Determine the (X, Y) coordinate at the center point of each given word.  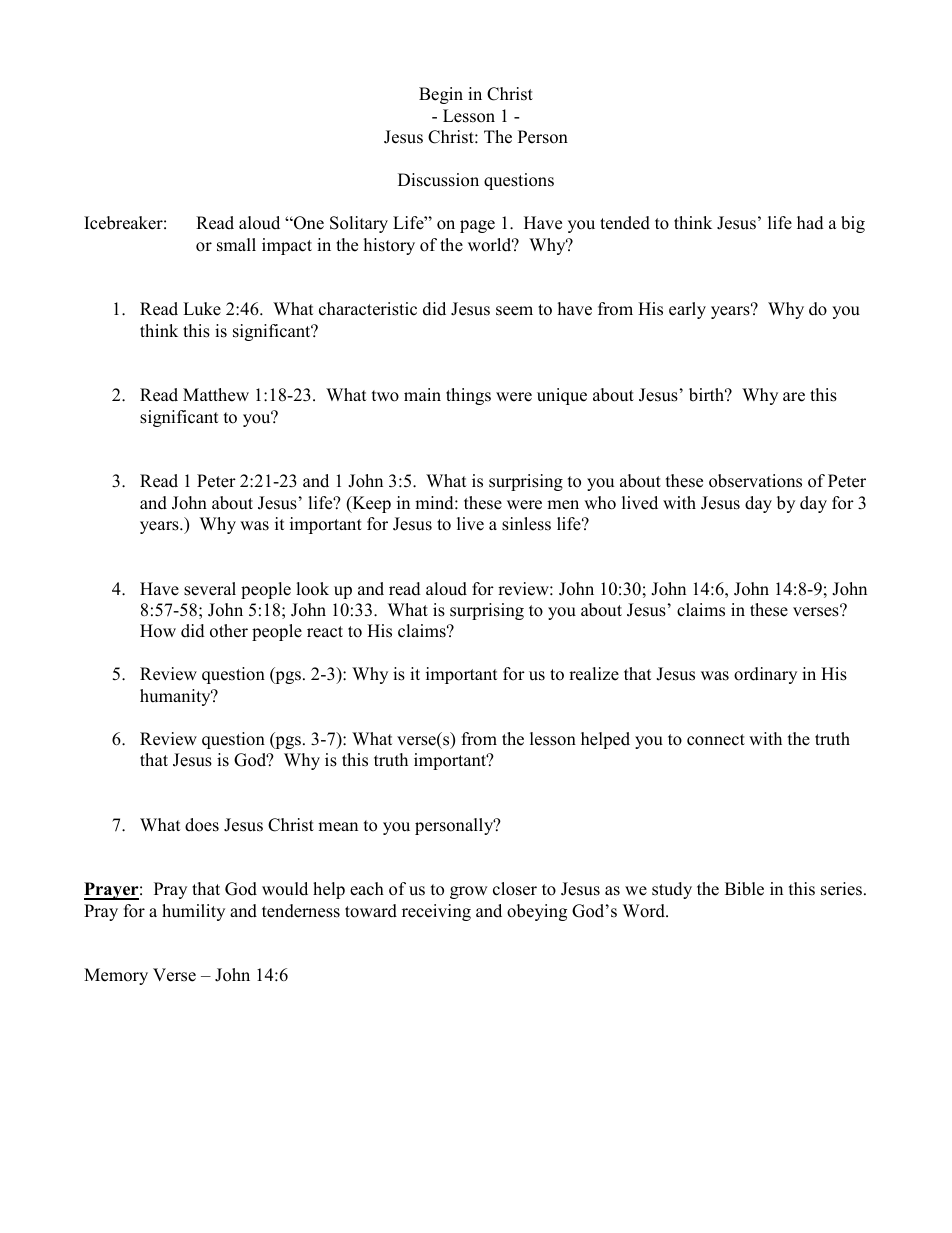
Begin (441, 95)
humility (193, 912)
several (210, 589)
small (236, 245)
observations (755, 481)
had (810, 223)
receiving (436, 912)
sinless (526, 524)
